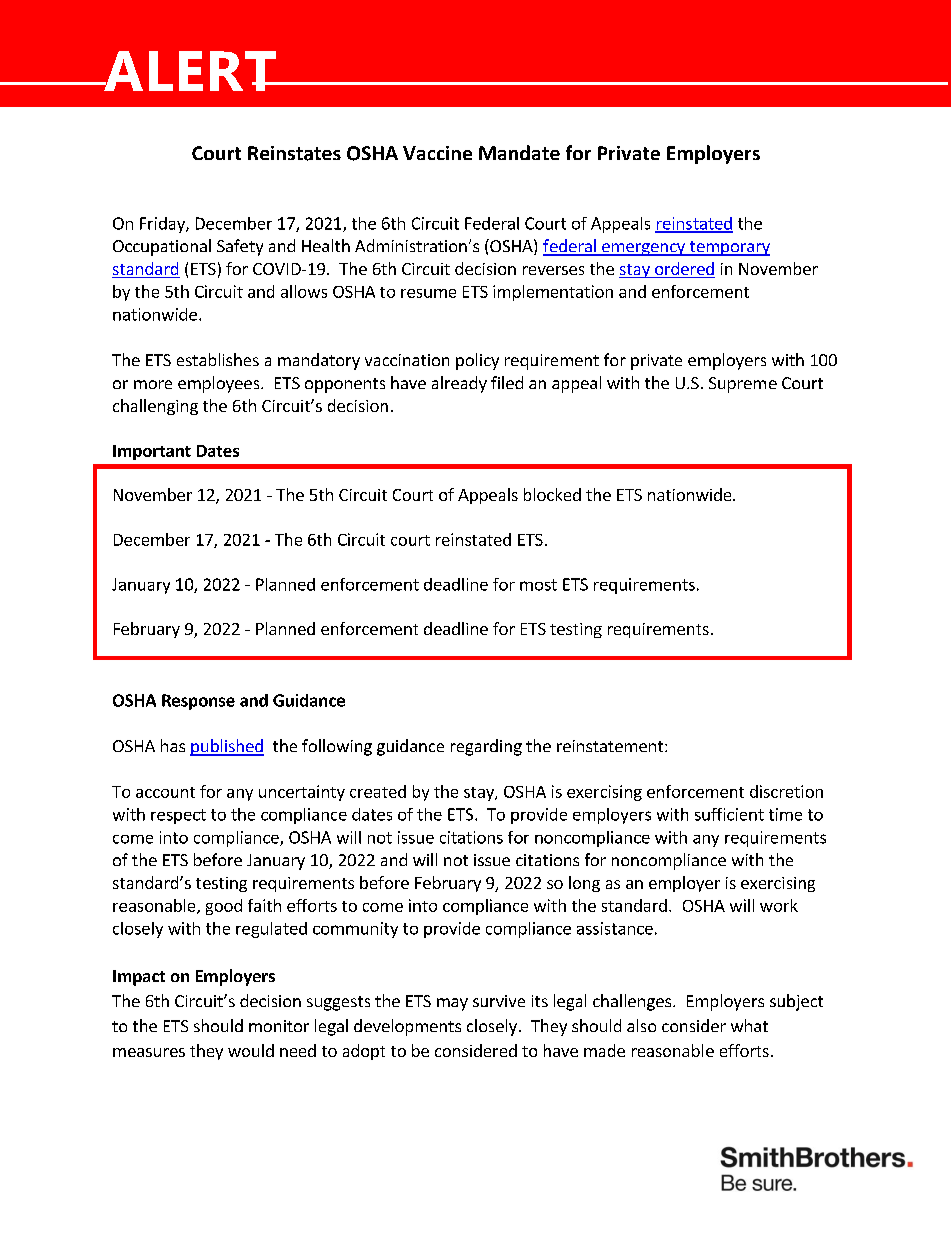 Image resolution: width=952 pixels, height=1233 pixels. I want to click on reinstatement, so click(611, 746).
